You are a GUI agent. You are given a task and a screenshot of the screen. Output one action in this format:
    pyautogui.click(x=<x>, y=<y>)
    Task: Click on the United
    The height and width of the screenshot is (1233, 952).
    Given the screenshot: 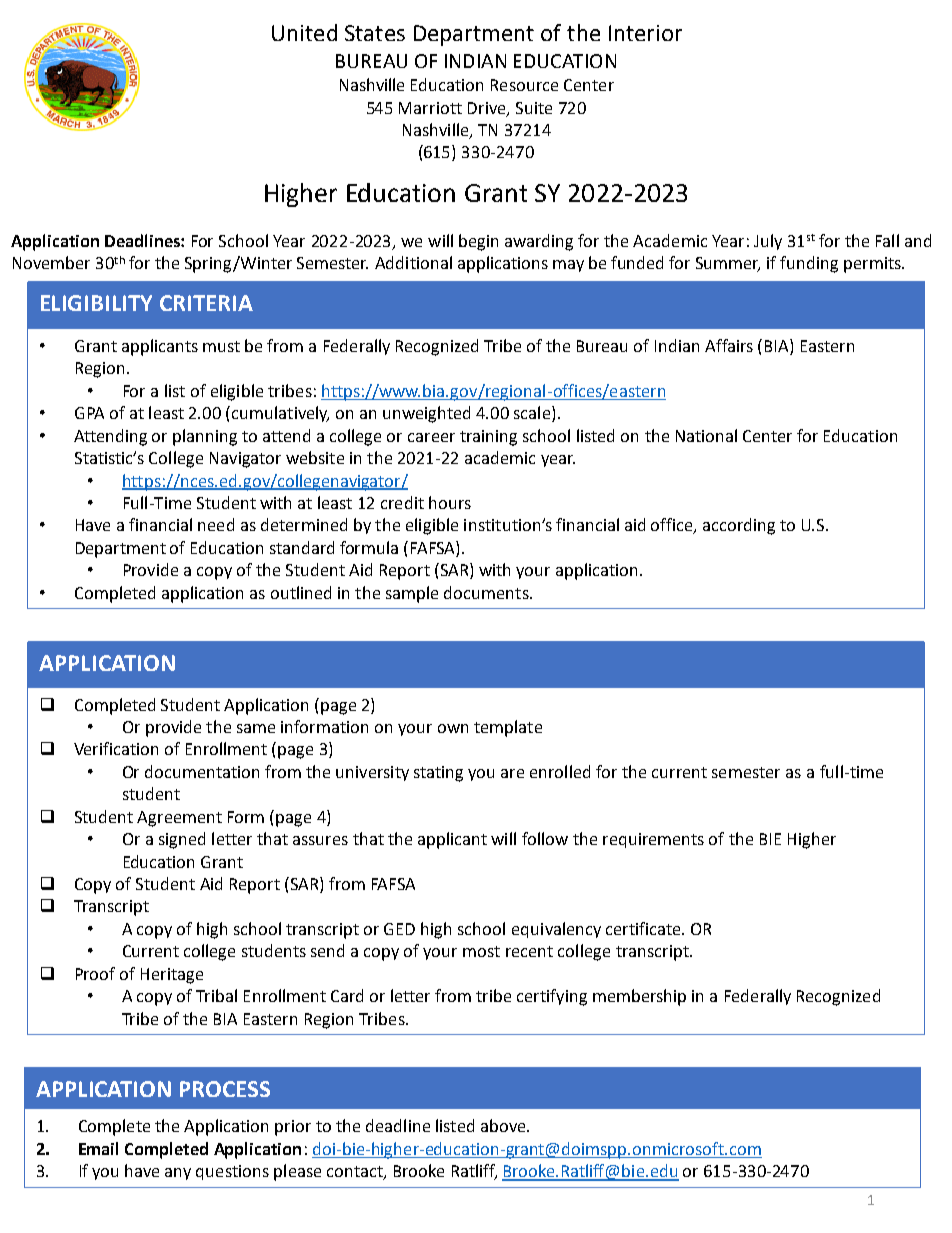 What is the action you would take?
    pyautogui.click(x=304, y=32)
